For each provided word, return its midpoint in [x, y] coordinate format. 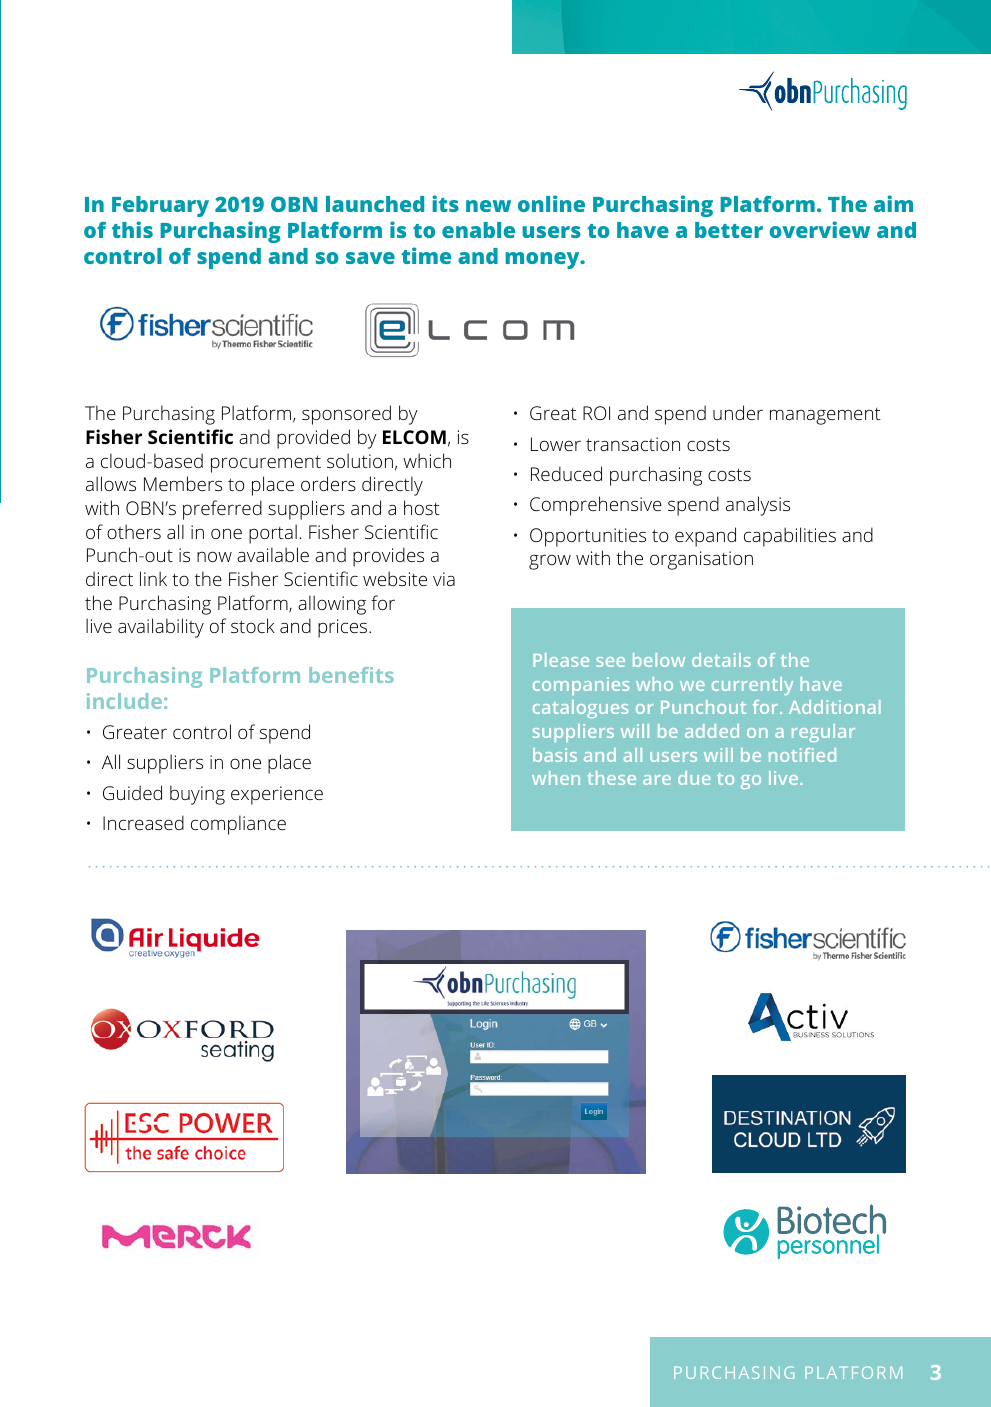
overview [820, 229]
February [160, 206]
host [422, 507]
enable [478, 230]
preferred [222, 510]
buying [197, 795]
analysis [758, 506]
